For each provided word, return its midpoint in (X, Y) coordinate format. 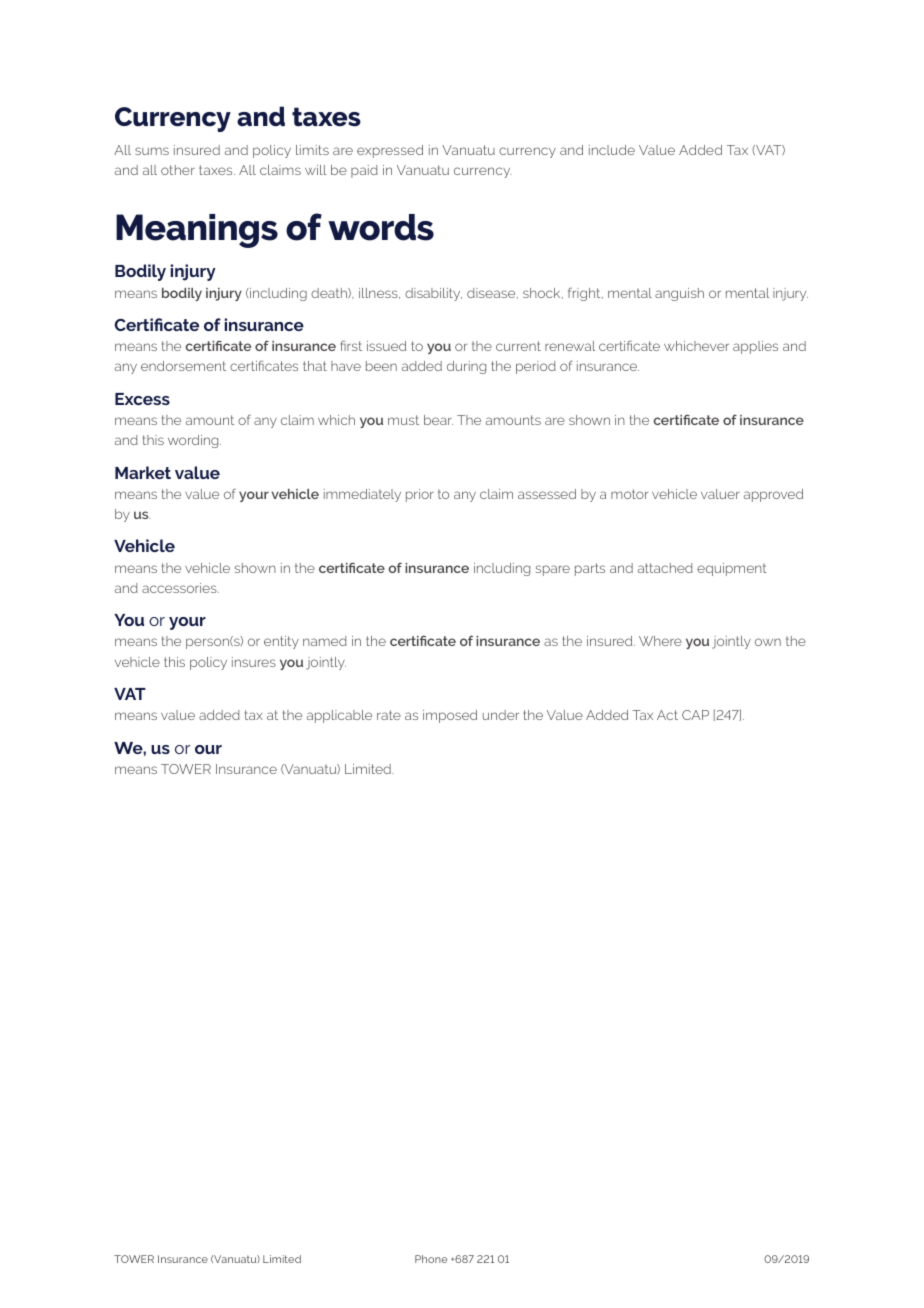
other (178, 170)
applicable (339, 716)
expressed (390, 151)
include (612, 150)
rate (389, 715)
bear (438, 420)
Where (660, 641)
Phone (431, 1259)
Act (667, 715)
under (501, 715)
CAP (695, 715)
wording (194, 441)
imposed (450, 716)
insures (254, 662)
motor (629, 494)
